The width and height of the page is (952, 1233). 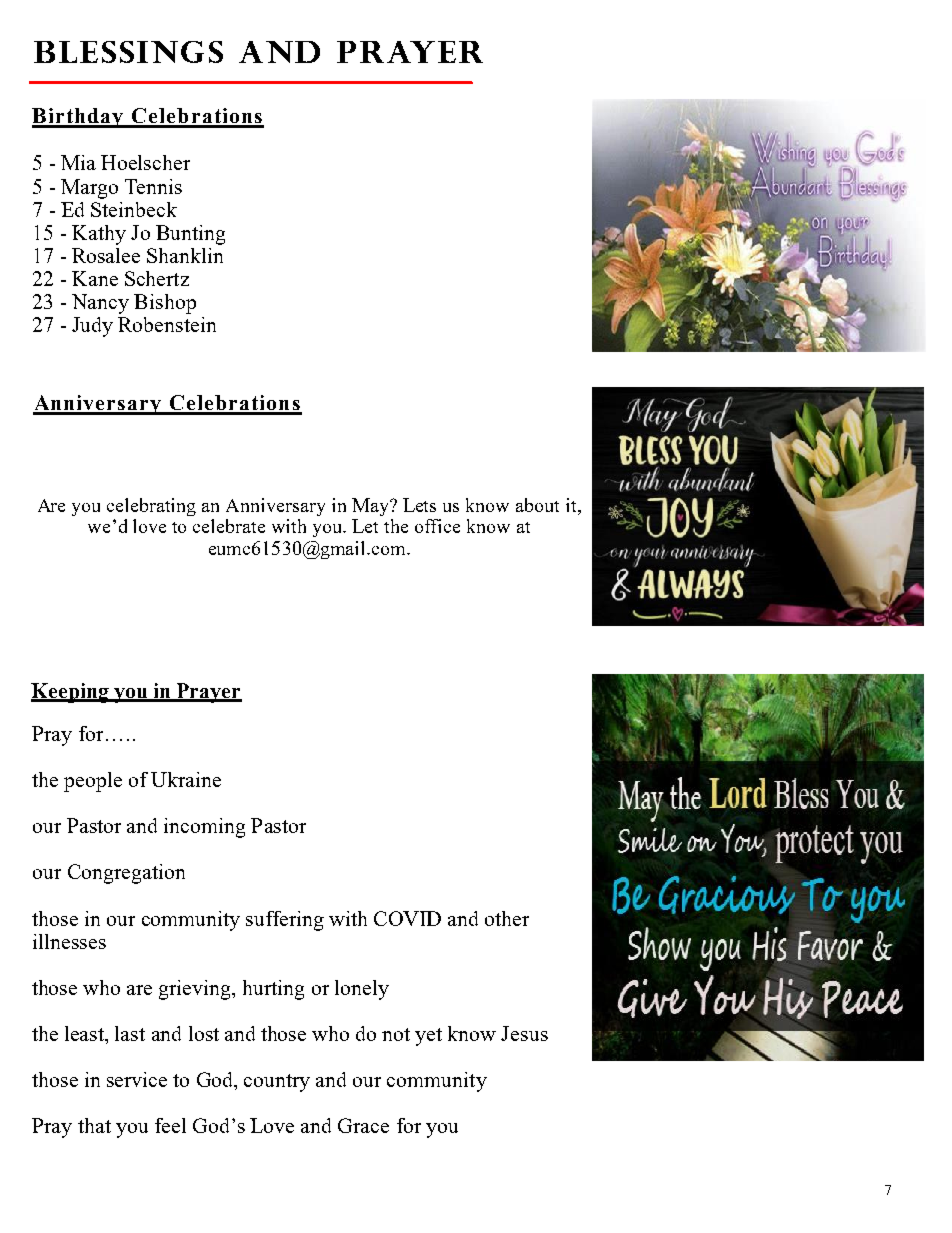 What do you see at coordinates (229, 526) in the page?
I see `celebrate` at bounding box center [229, 526].
